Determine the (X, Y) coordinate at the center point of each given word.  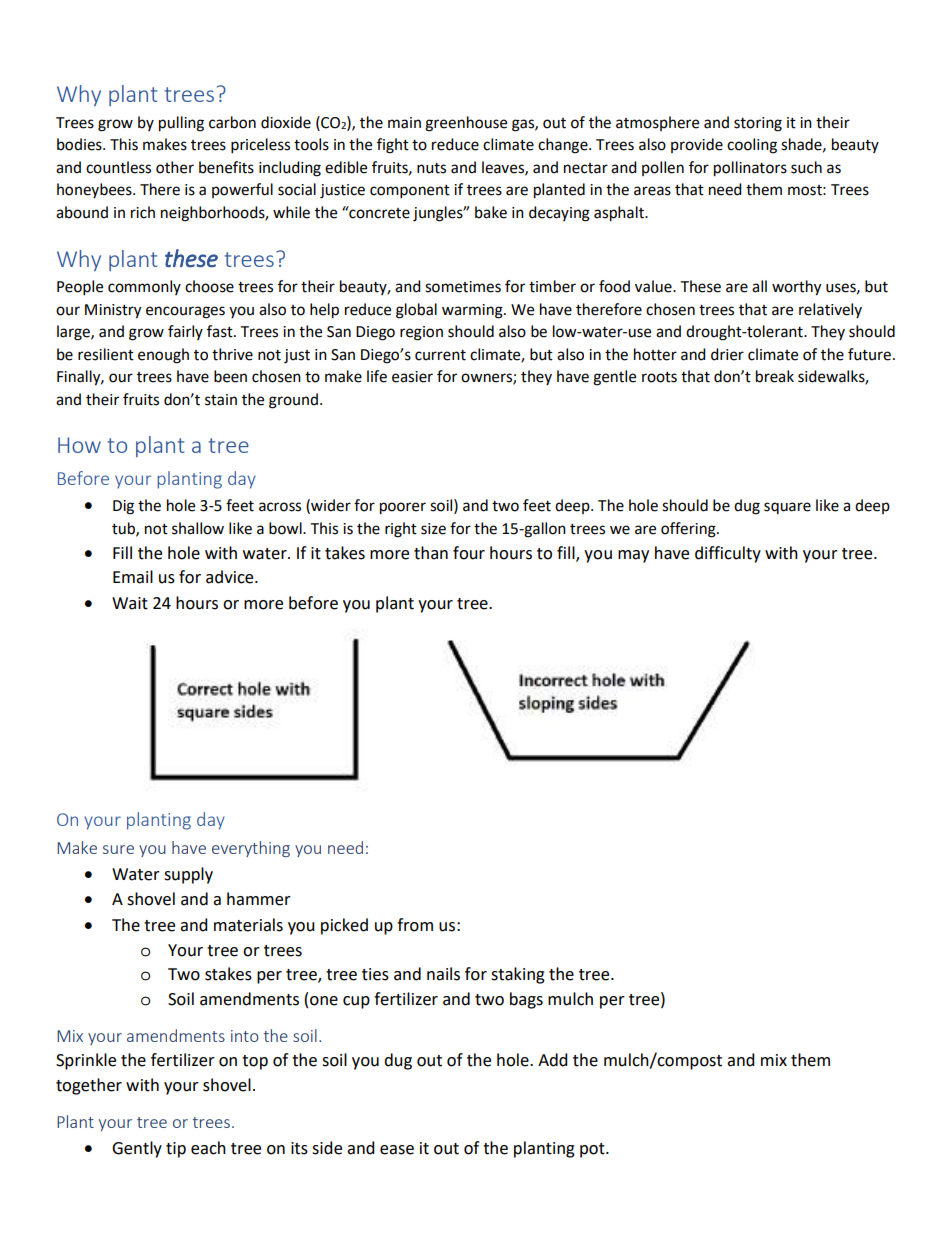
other (175, 167)
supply (188, 875)
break (775, 376)
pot (593, 1150)
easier (412, 377)
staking (518, 975)
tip (176, 1150)
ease (397, 1150)
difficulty (728, 554)
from (415, 925)
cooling (752, 146)
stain (221, 400)
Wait (130, 603)
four (469, 553)
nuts (431, 168)
